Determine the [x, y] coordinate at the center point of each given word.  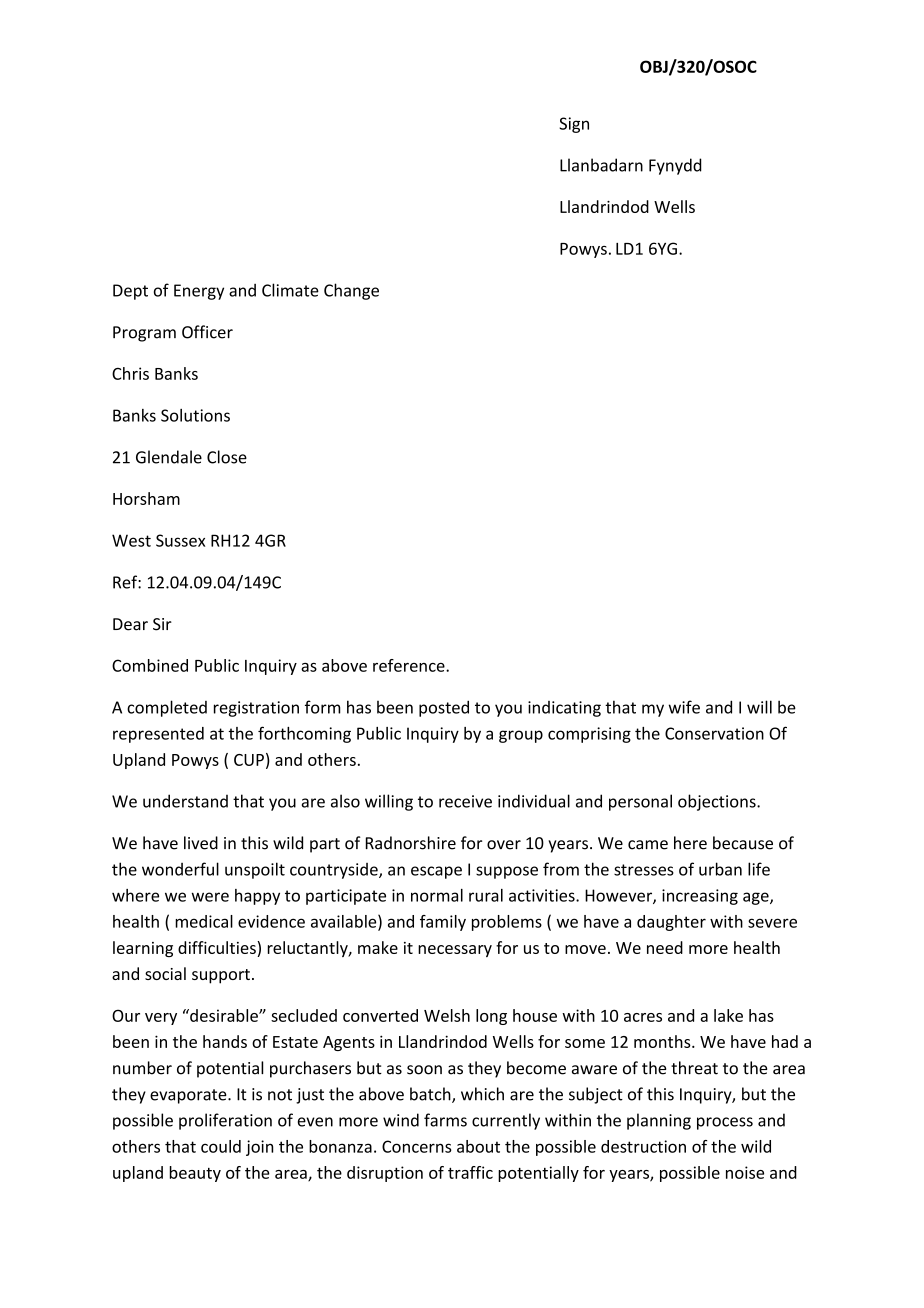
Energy [199, 292]
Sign [574, 125]
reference [410, 665]
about [478, 1146]
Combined [150, 665]
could [221, 1146]
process [725, 1123]
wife [684, 707]
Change [351, 291]
